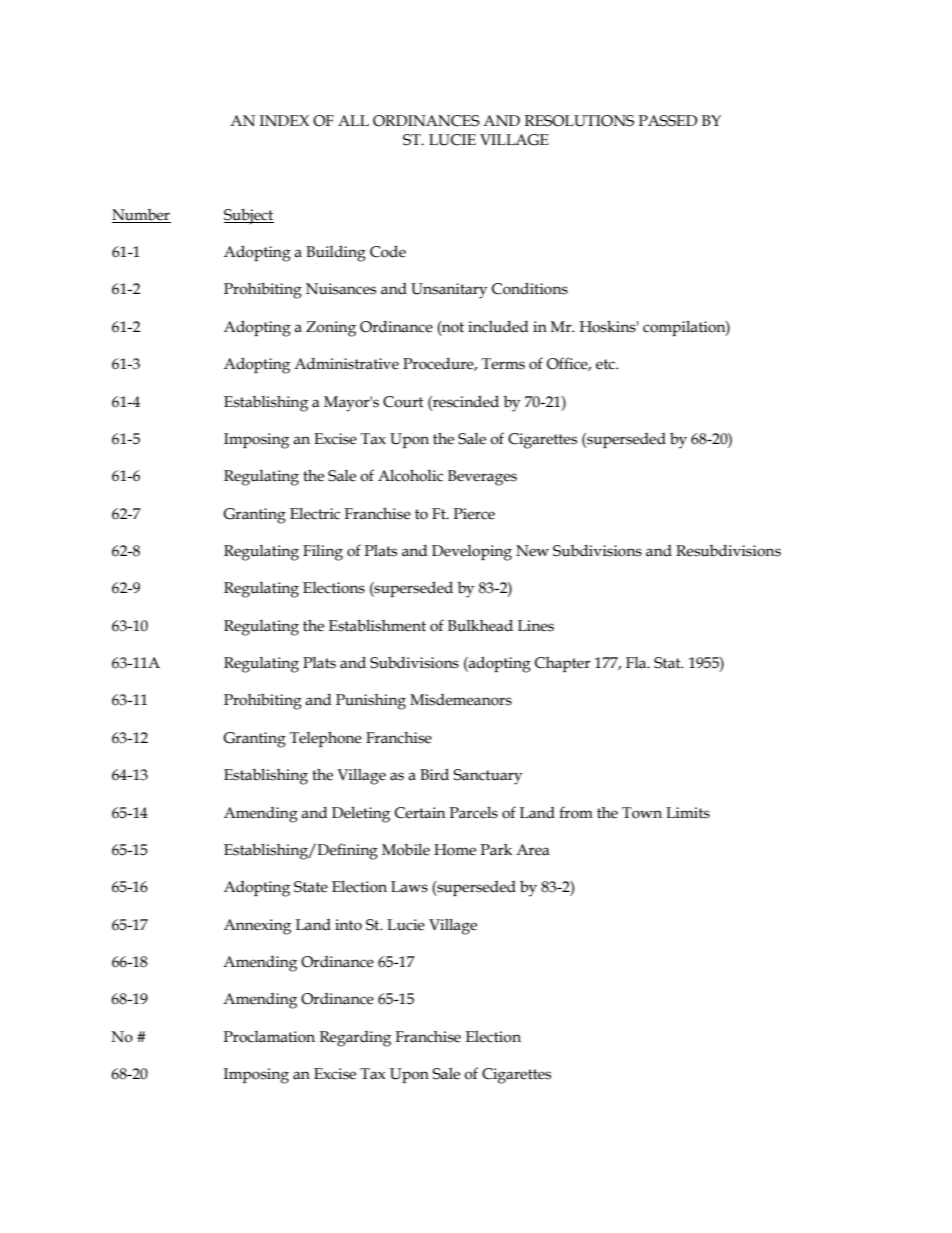 Image resolution: width=952 pixels, height=1233 pixels. What do you see at coordinates (284, 120) in the document?
I see `INDEX` at bounding box center [284, 120].
